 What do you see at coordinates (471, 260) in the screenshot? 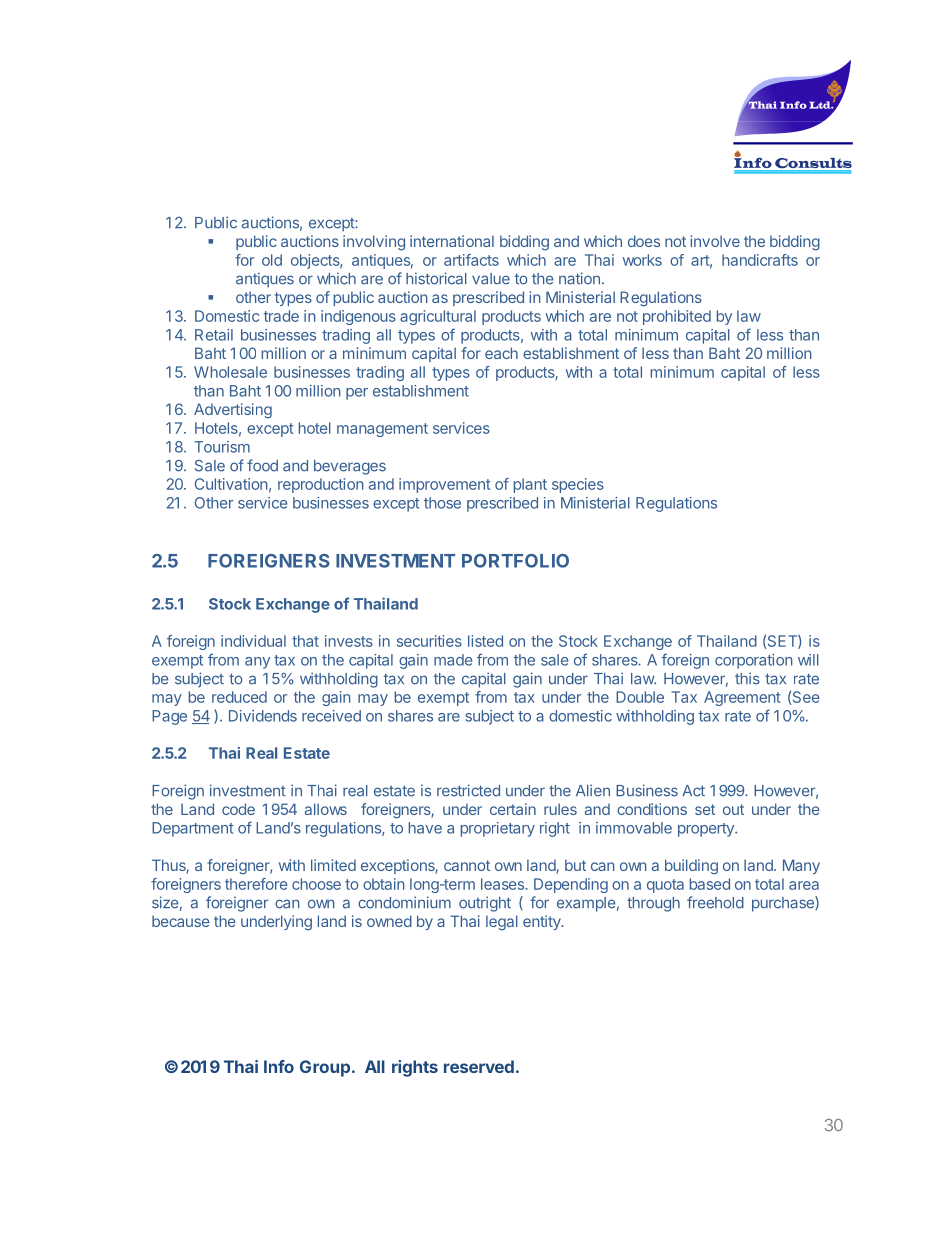
I see `artifacts` at bounding box center [471, 260].
